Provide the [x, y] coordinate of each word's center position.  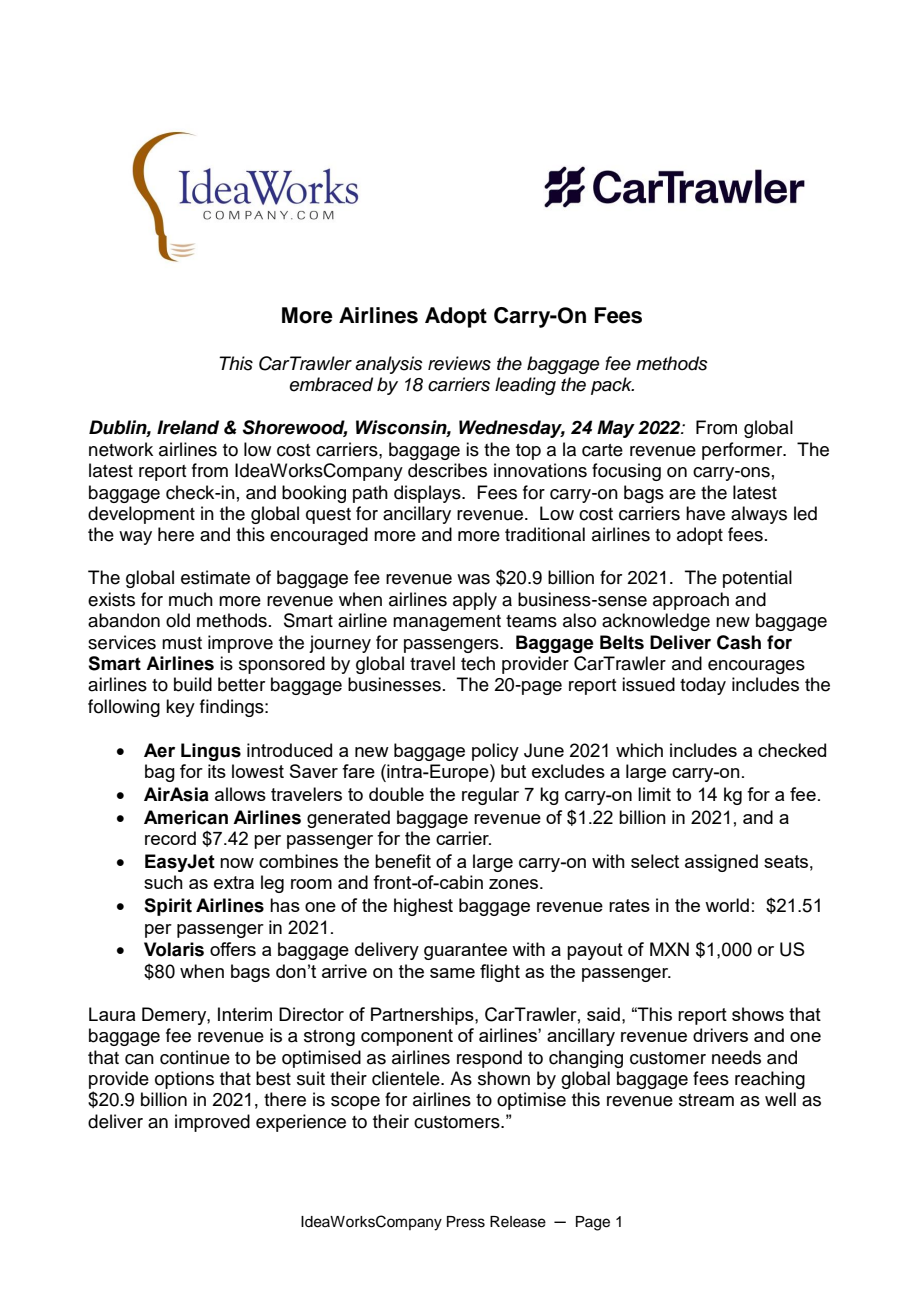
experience [301, 1123]
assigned [721, 863]
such [163, 882]
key [180, 708]
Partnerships [423, 1016]
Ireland [188, 427]
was [473, 579]
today [703, 686]
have [705, 513]
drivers [720, 1035]
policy [495, 752]
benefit [403, 861]
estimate [215, 577]
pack [612, 386]
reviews [459, 363]
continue [195, 1057]
